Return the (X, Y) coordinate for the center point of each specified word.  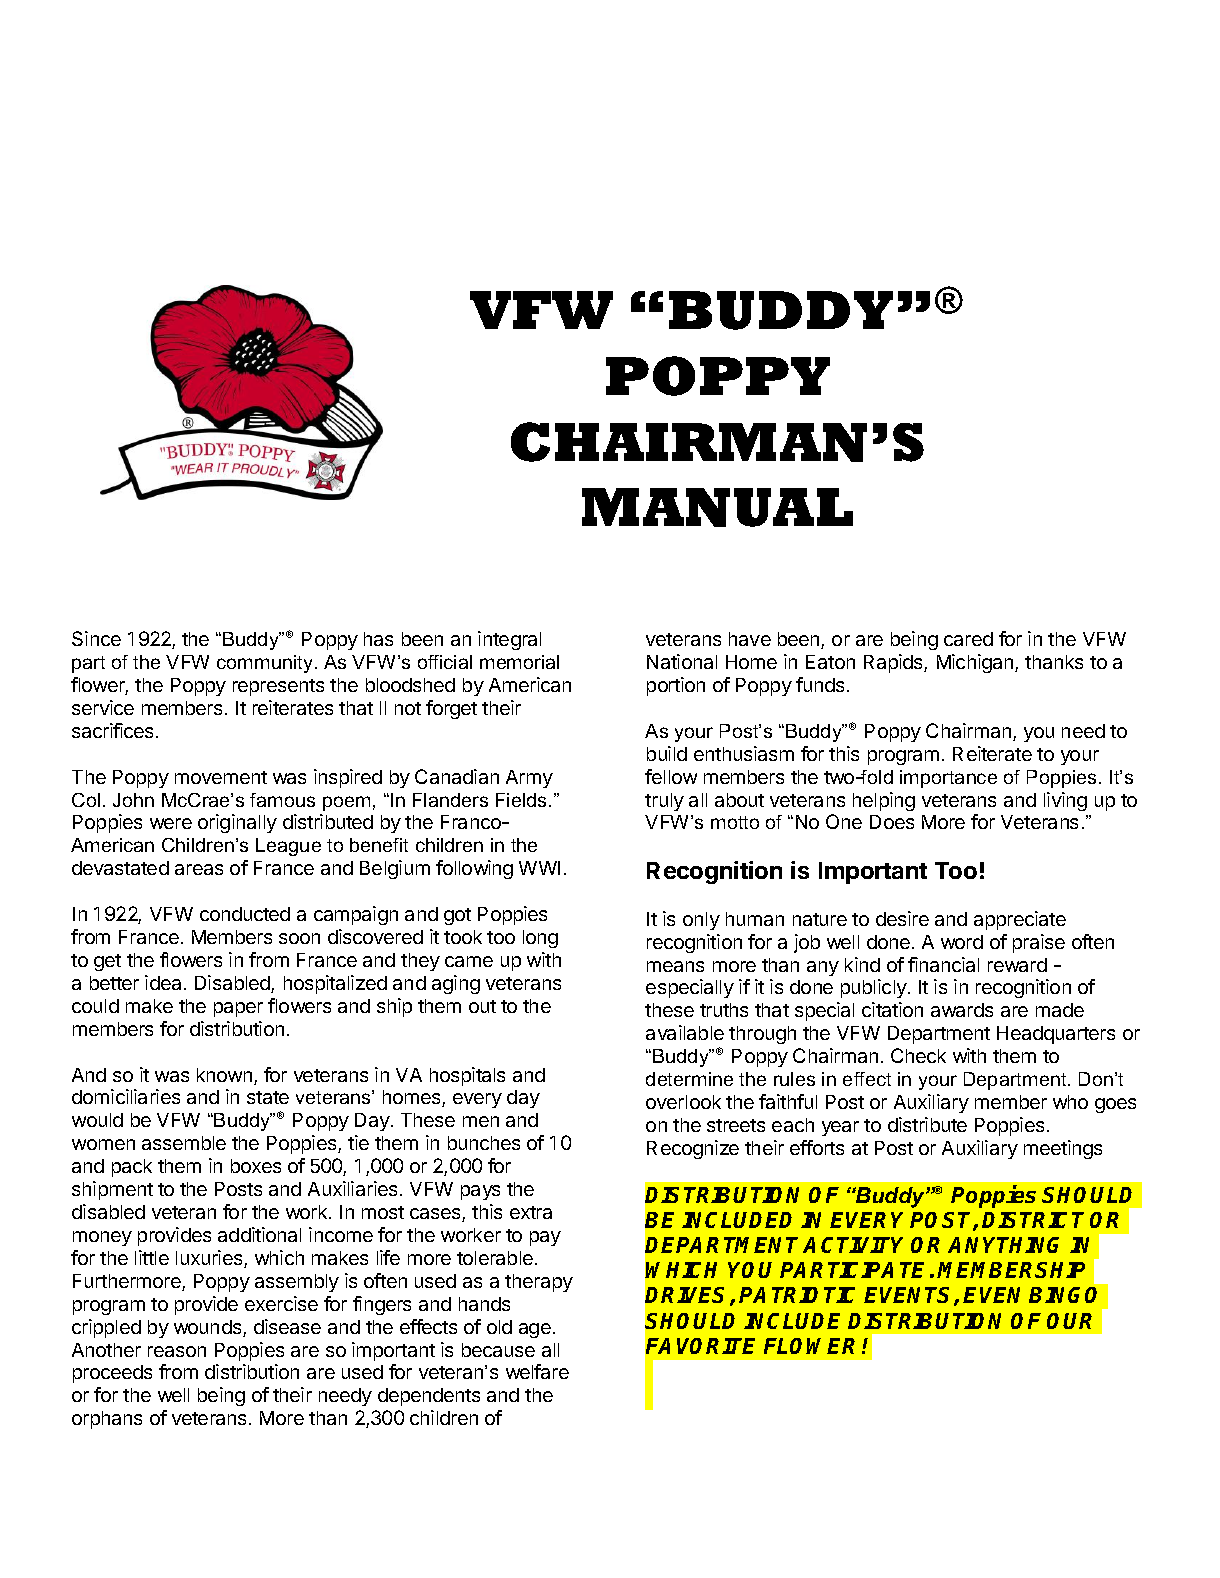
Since (96, 638)
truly (664, 802)
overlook (683, 1102)
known (224, 1075)
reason (177, 1351)
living (1065, 801)
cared (968, 639)
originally (237, 823)
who (1070, 1102)
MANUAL (717, 507)
